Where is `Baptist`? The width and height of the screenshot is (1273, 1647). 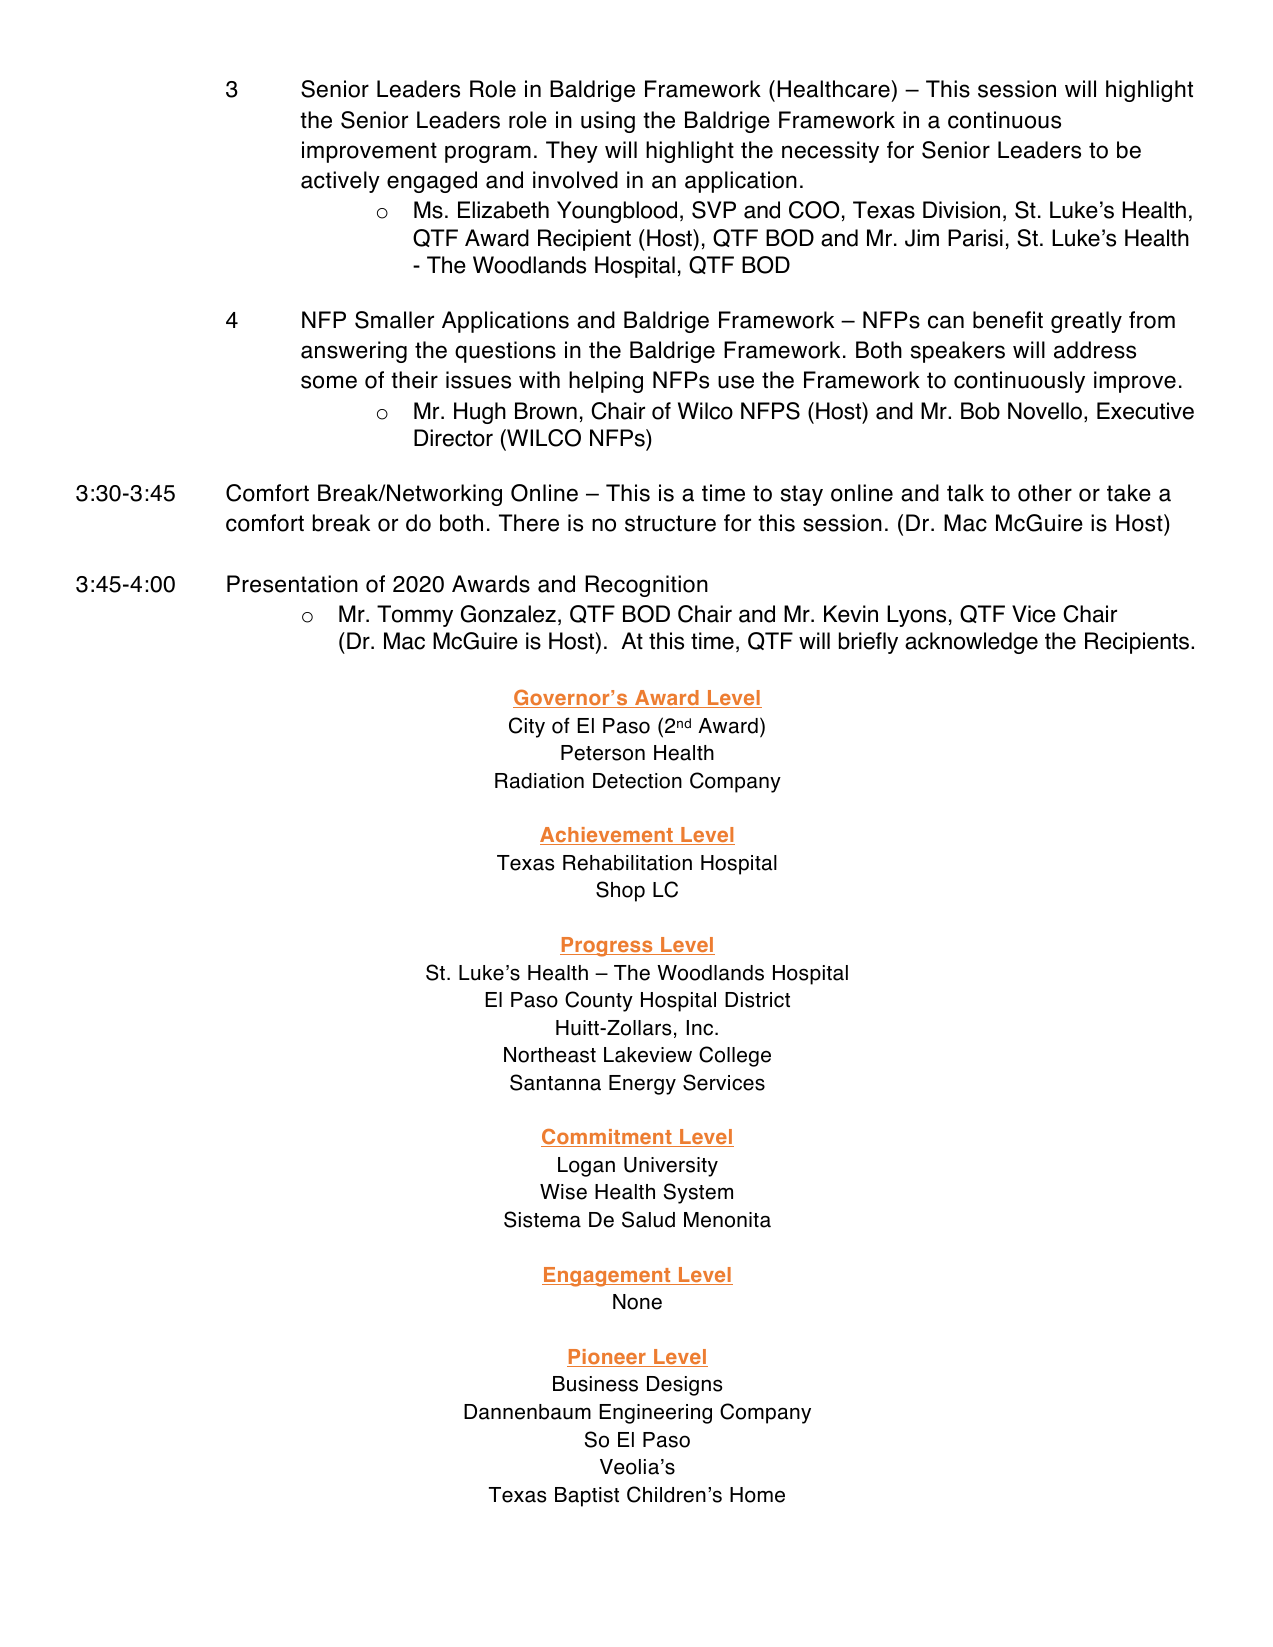 Baptist is located at coordinates (587, 1497).
